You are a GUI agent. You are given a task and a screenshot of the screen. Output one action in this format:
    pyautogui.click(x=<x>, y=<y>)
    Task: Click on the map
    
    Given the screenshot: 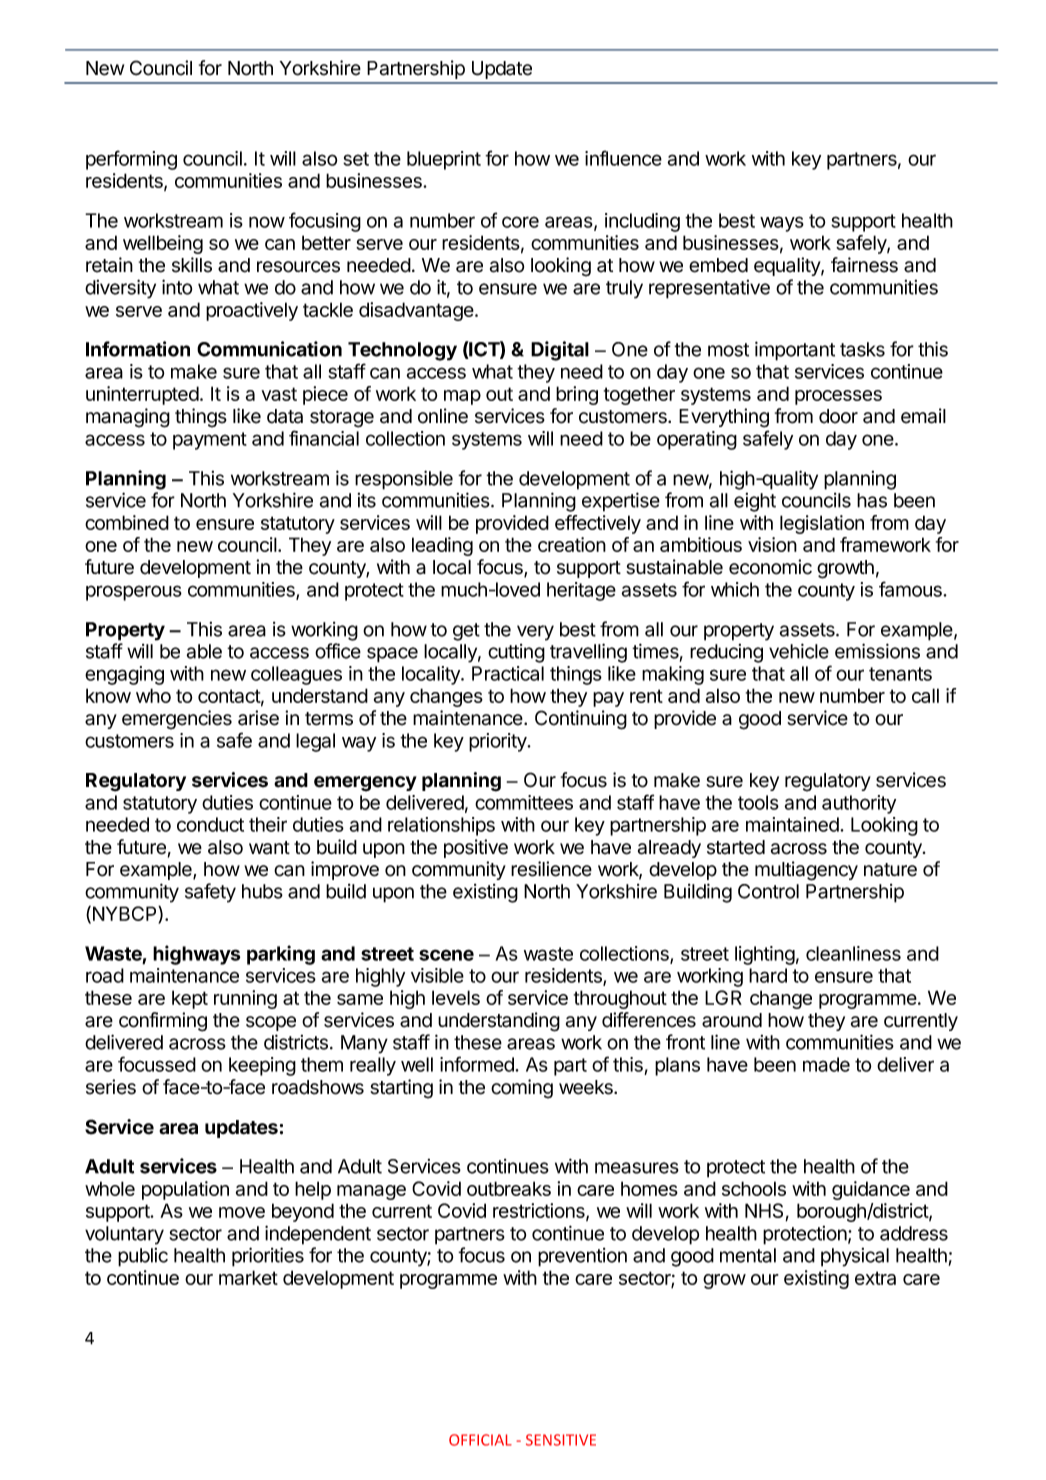 What is the action you would take?
    pyautogui.click(x=462, y=397)
